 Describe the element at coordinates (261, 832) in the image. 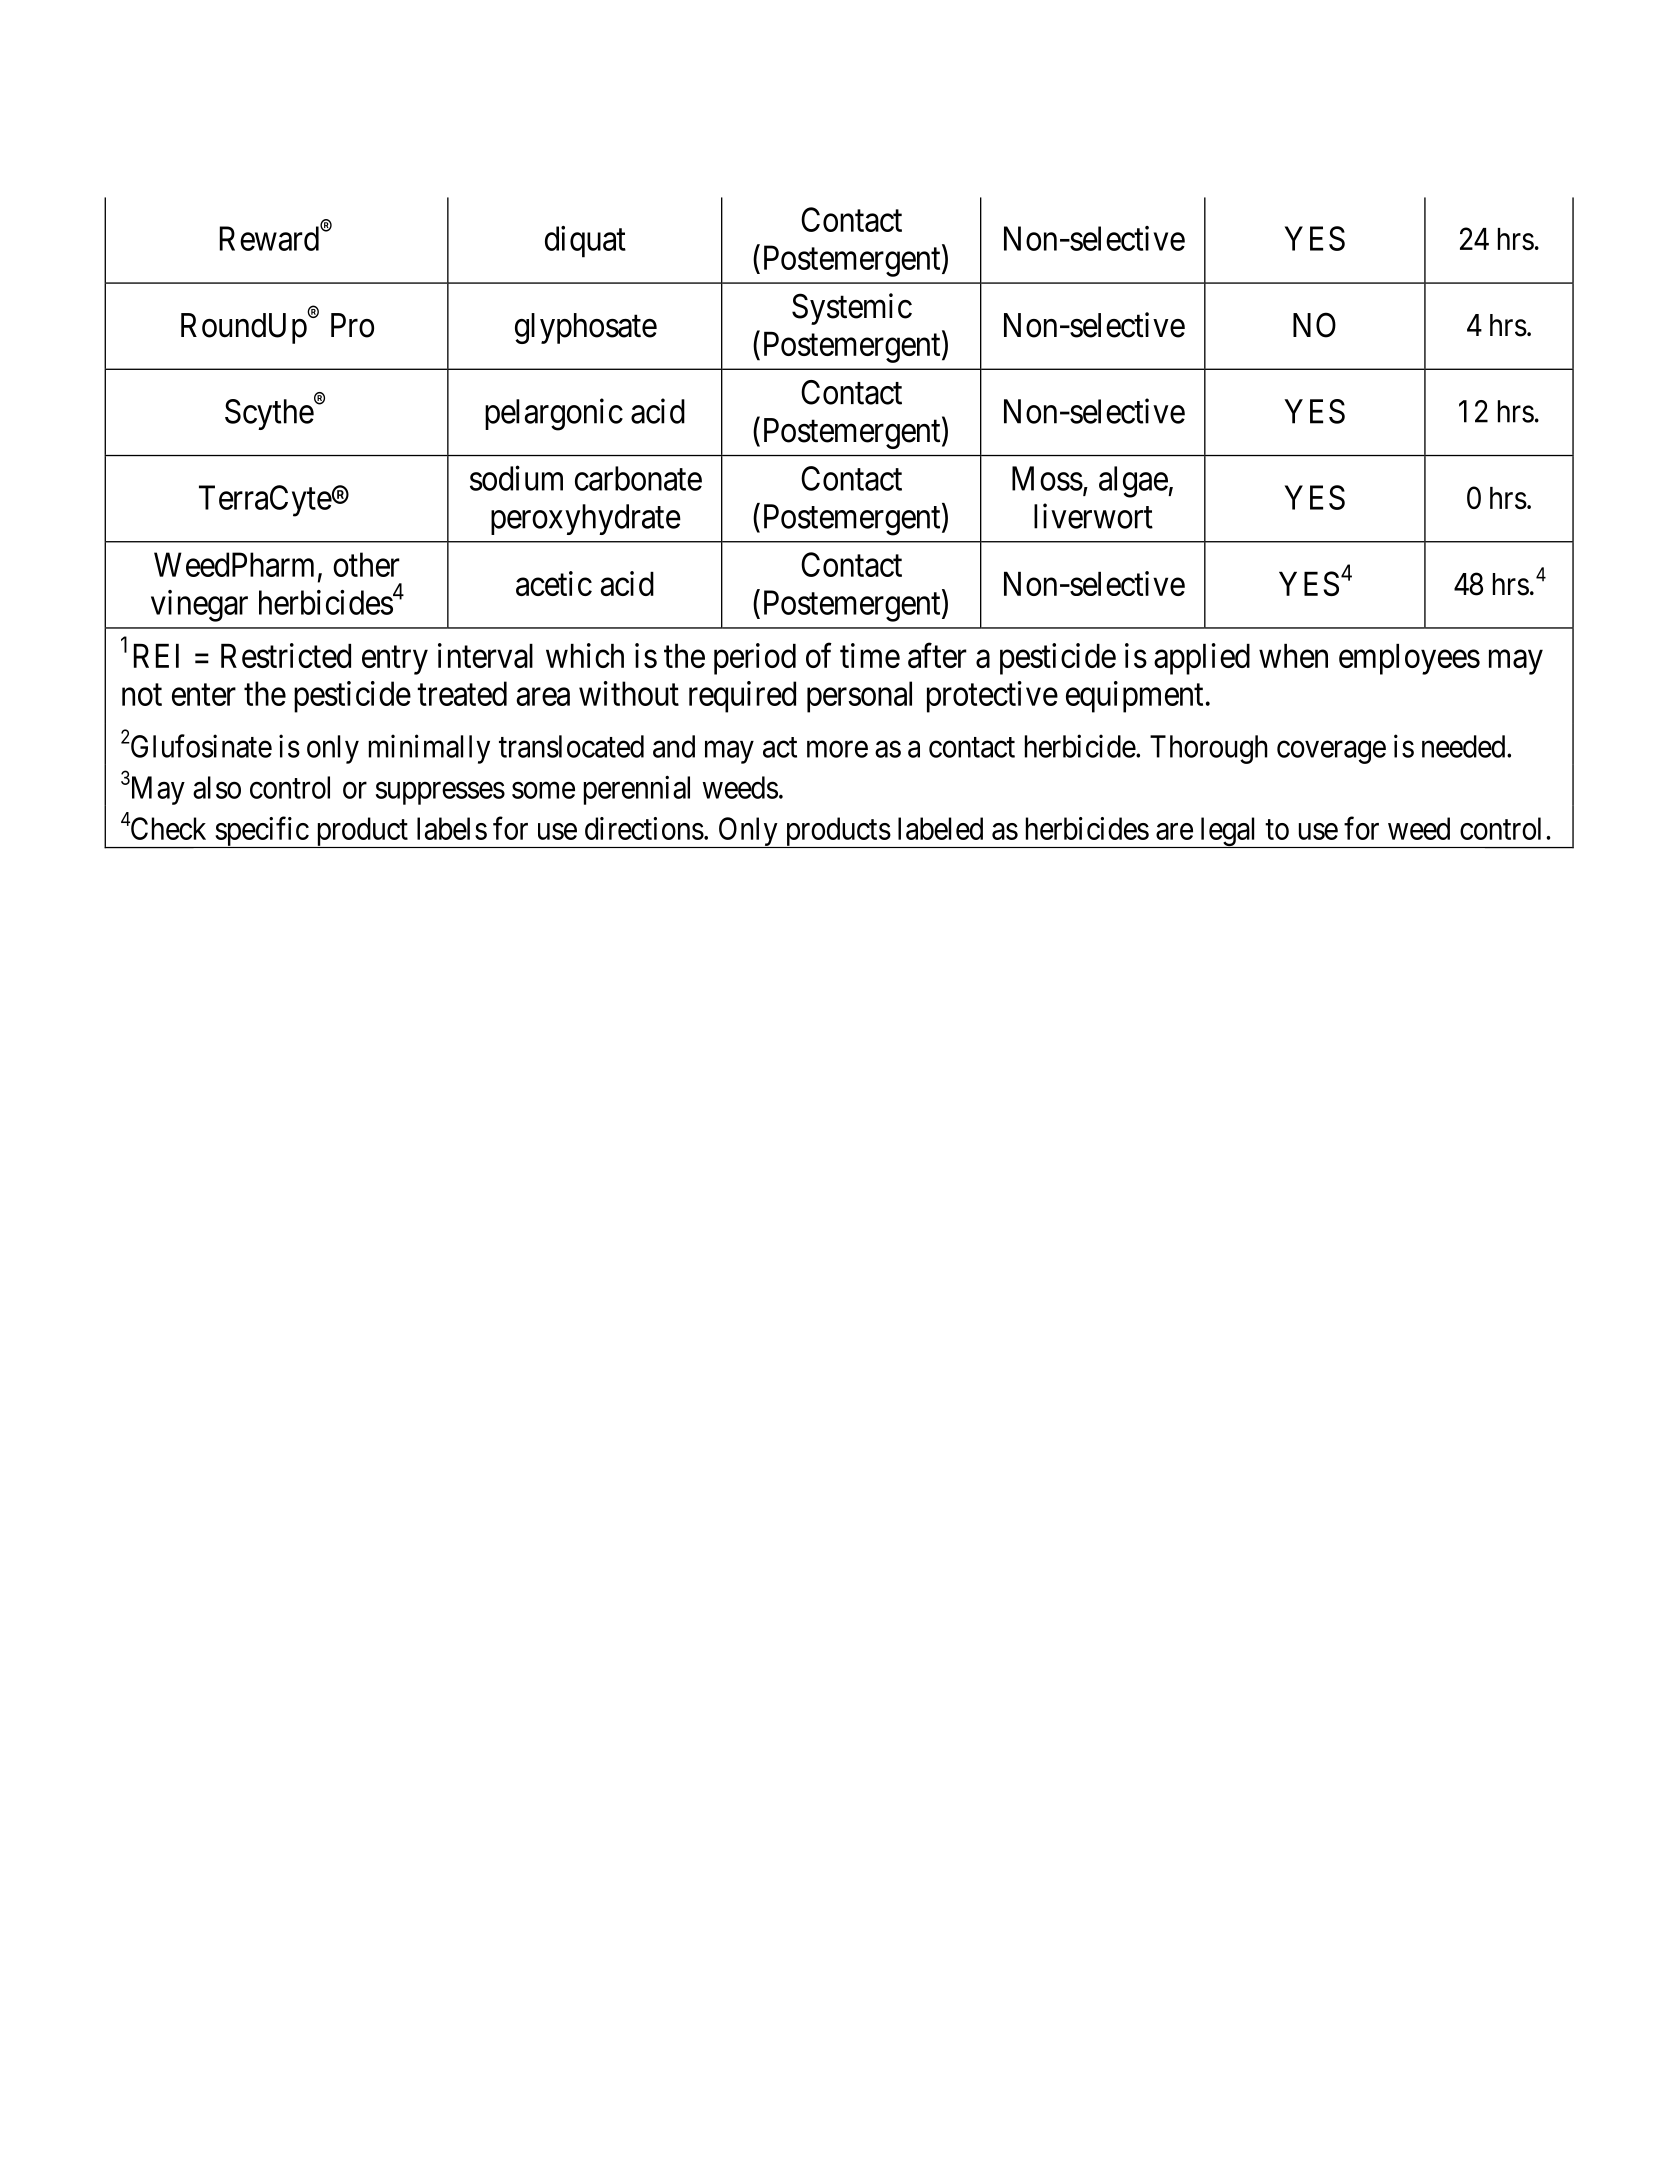

I see `specific` at that location.
